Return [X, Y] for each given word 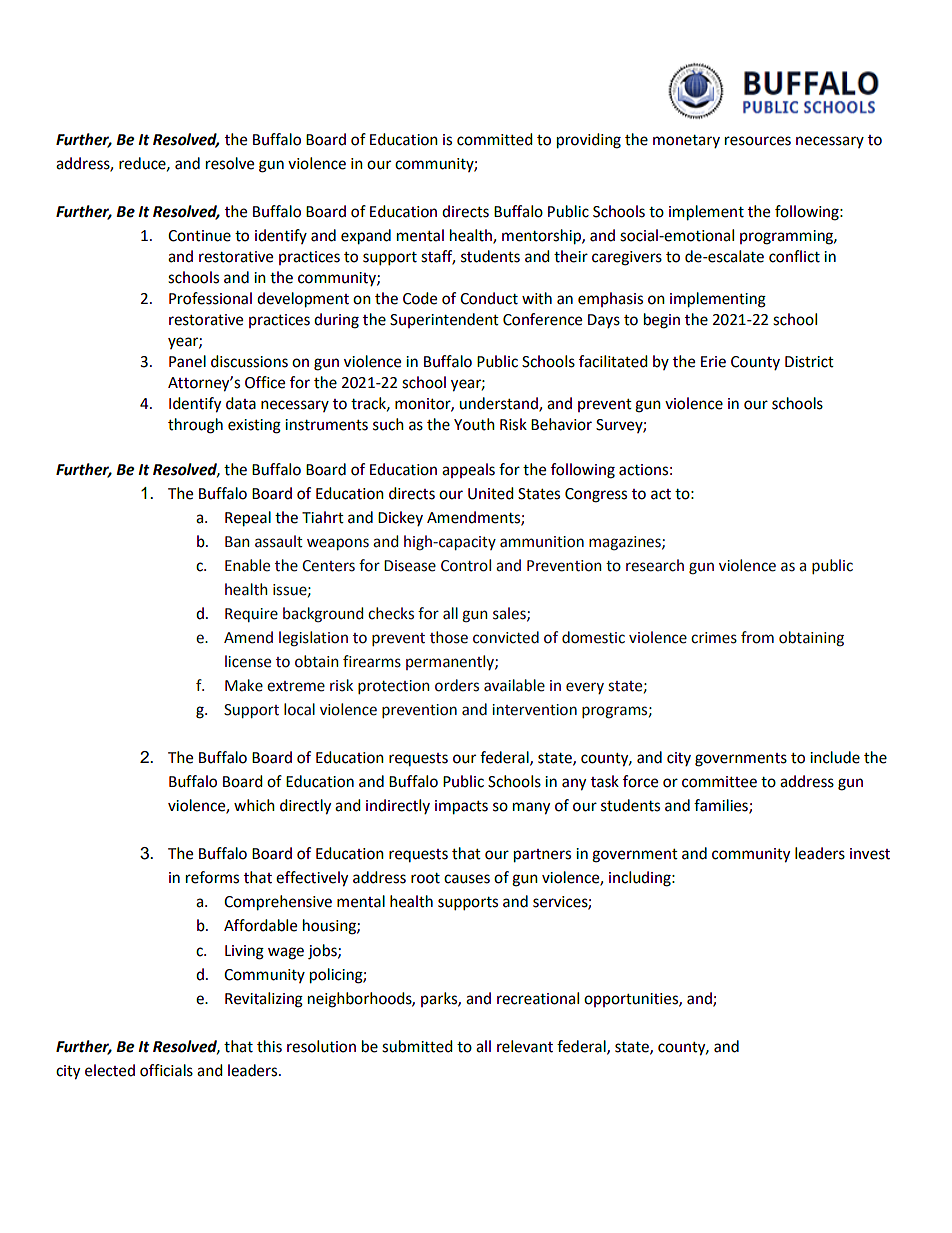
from [757, 637]
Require [251, 615]
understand [499, 404]
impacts [461, 807]
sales [510, 614]
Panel [187, 361]
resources [758, 141]
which [254, 805]
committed [495, 139]
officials [166, 1070]
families [722, 806]
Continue [199, 236]
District [809, 362]
